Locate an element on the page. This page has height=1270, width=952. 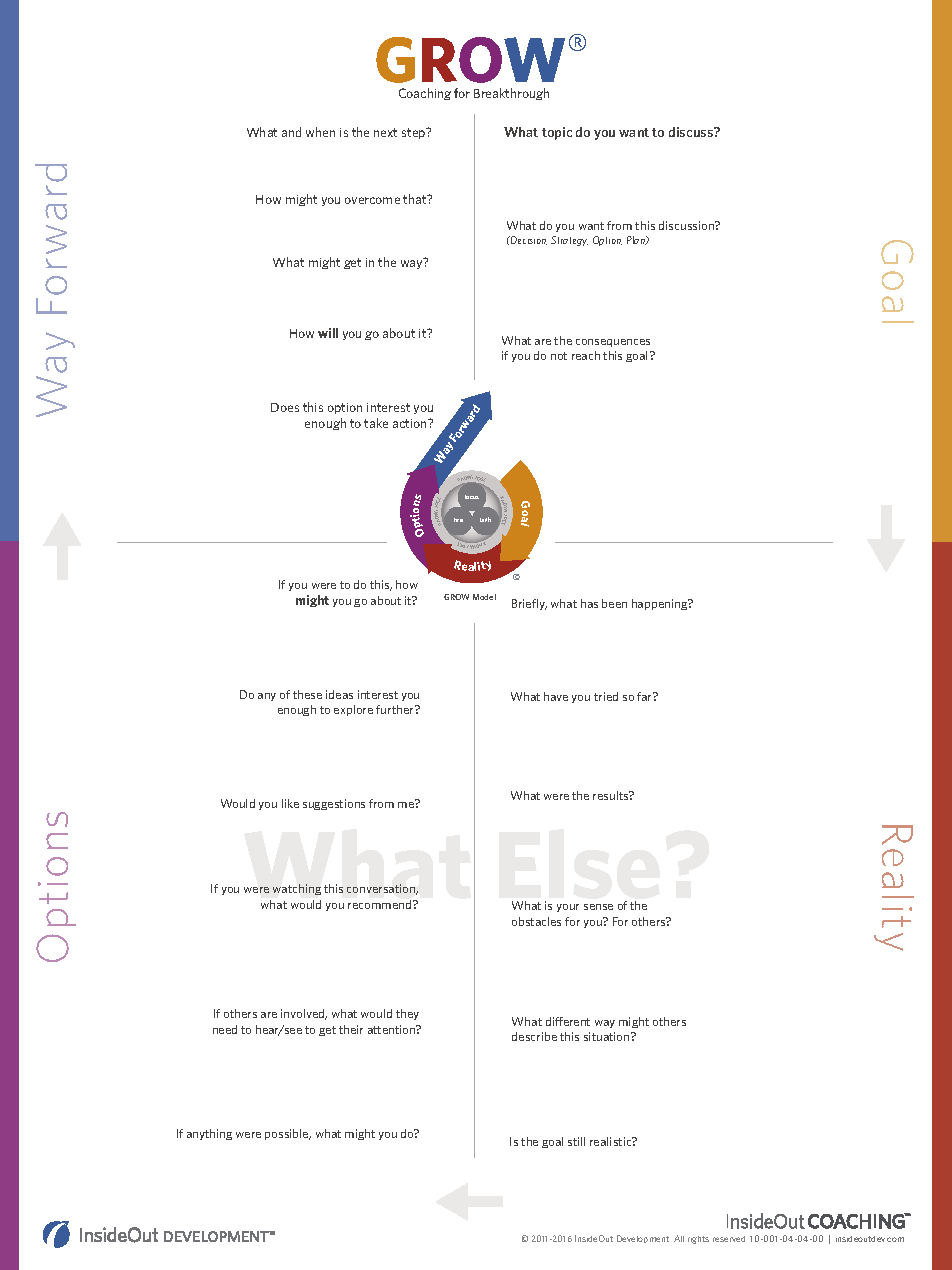
topic is located at coordinates (557, 133).
